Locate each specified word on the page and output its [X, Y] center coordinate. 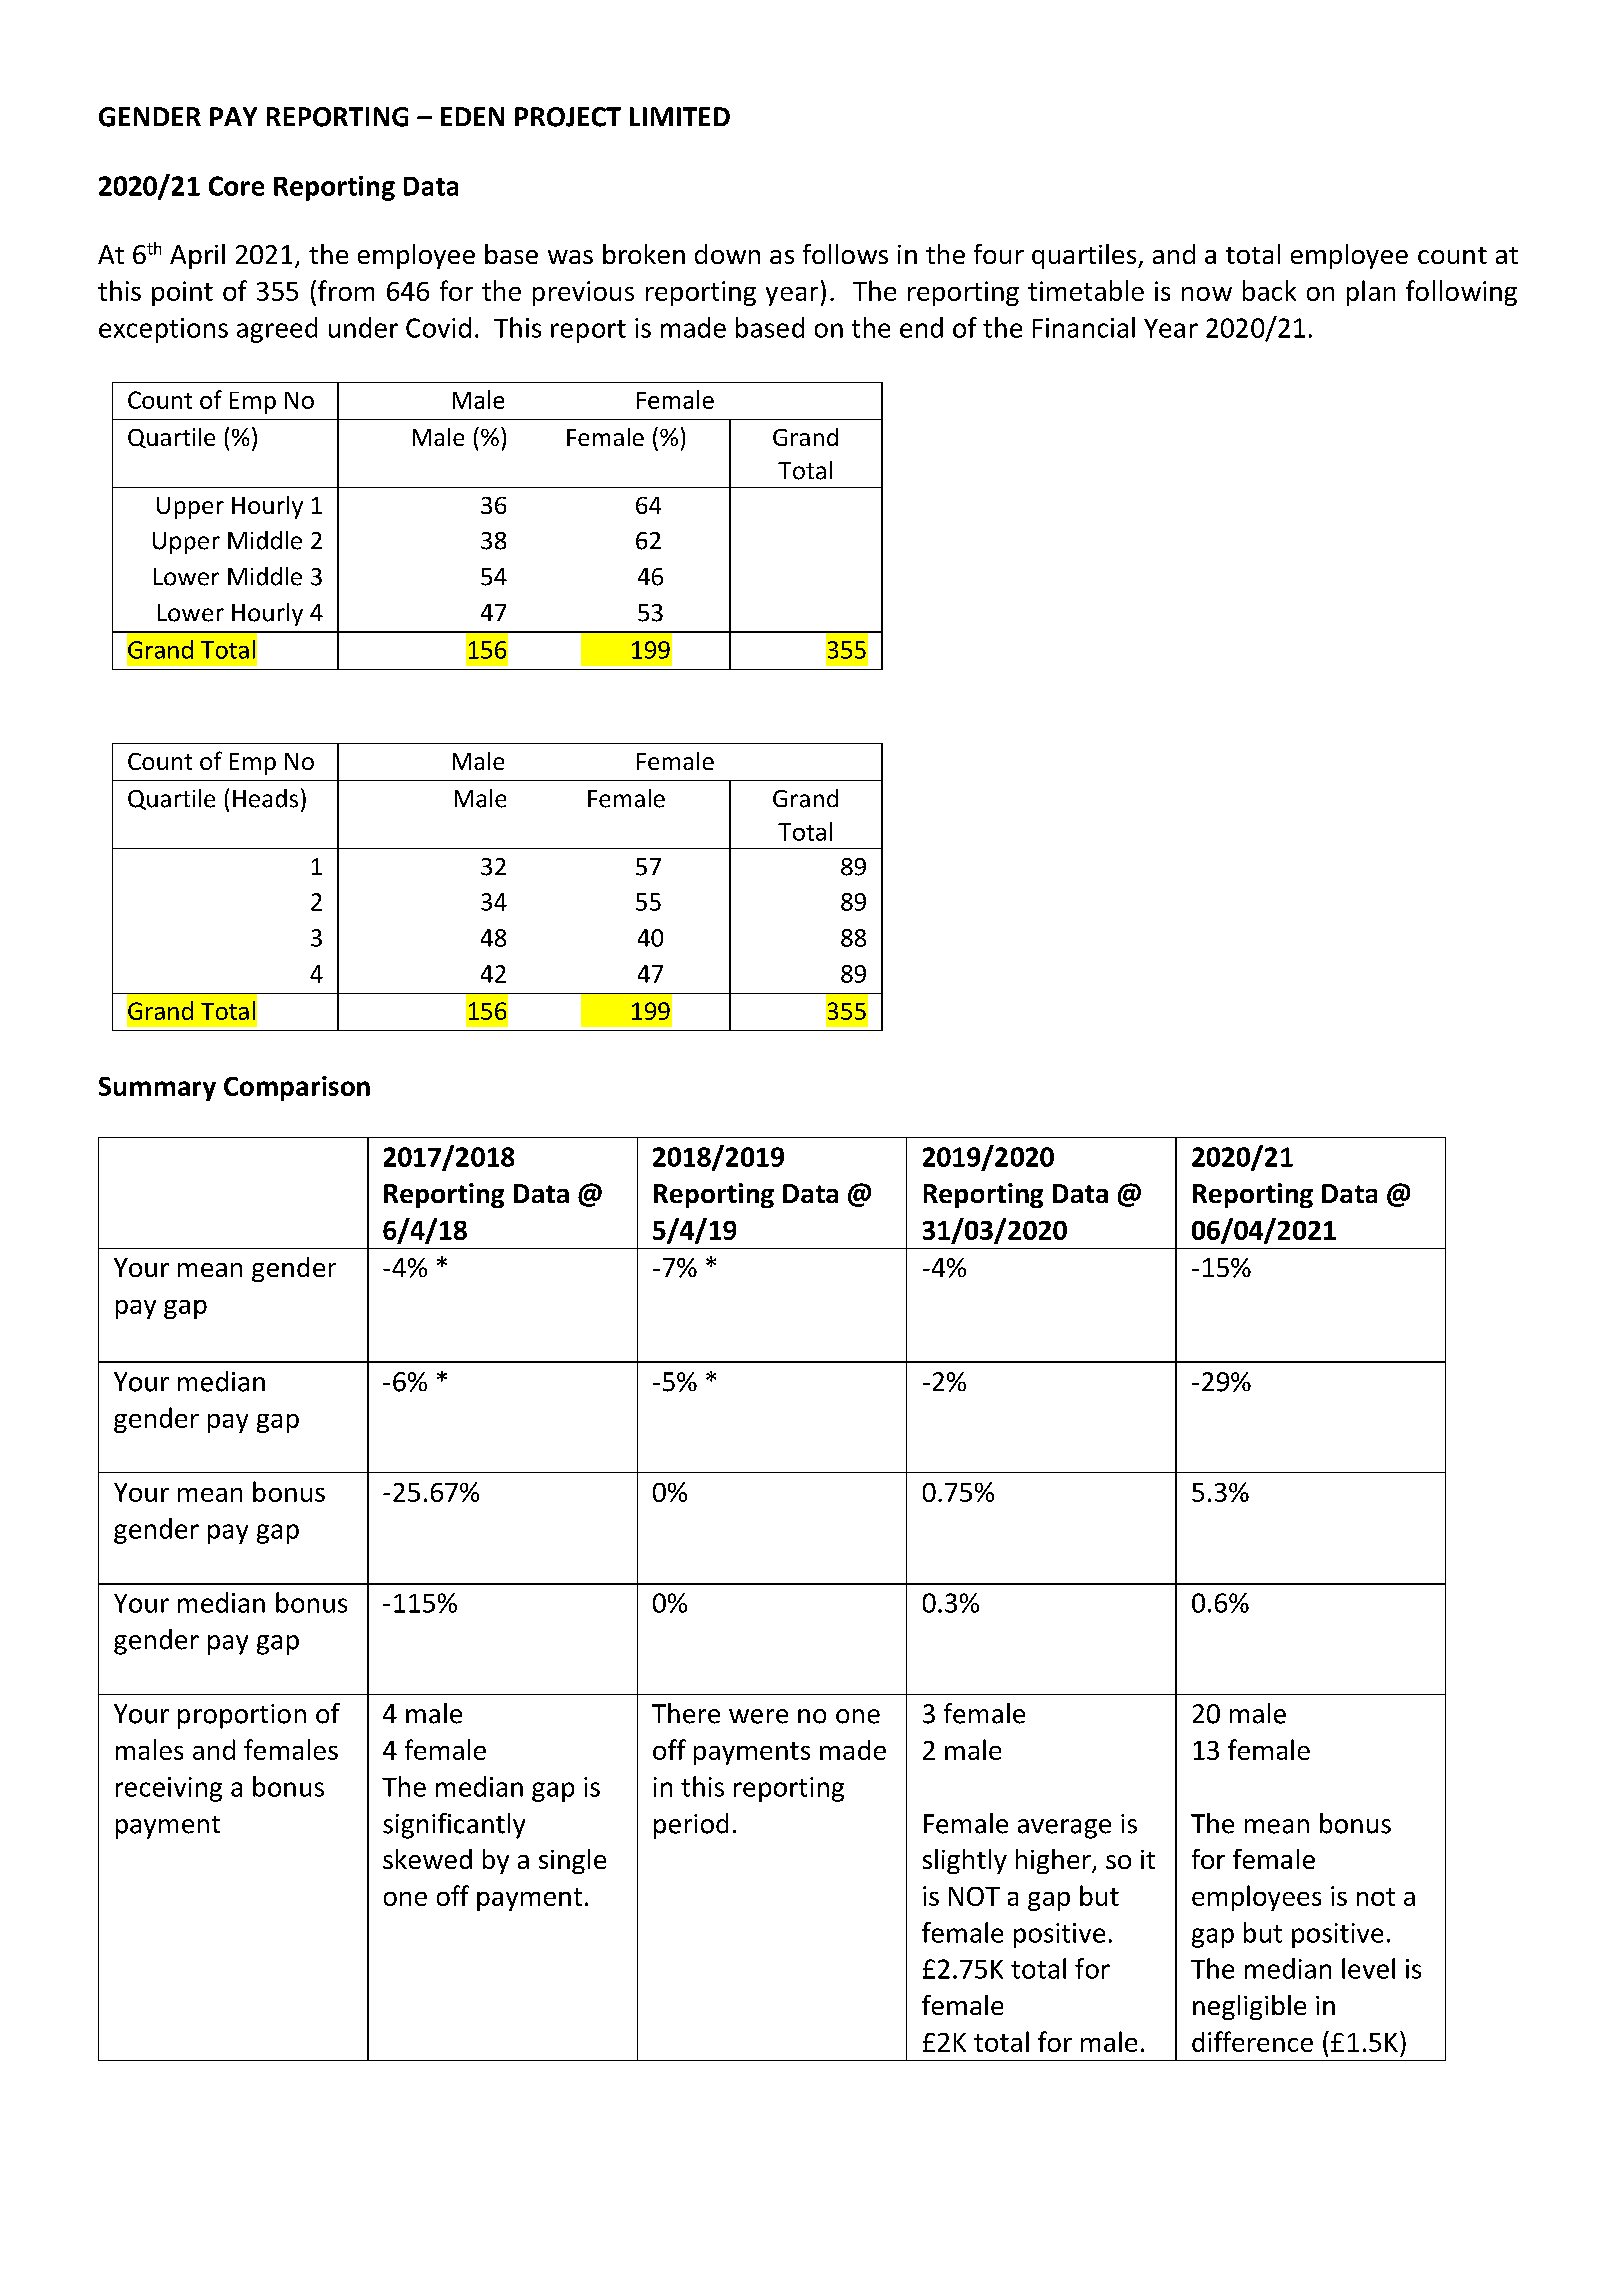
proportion [242, 1716]
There [686, 1713]
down [727, 254]
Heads [265, 798]
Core [236, 186]
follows [845, 254]
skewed [427, 1859]
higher [1054, 1861]
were [758, 1716]
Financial [1084, 327]
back [1269, 290]
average [1064, 1829]
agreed [277, 330]
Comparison [297, 1088]
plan [1371, 293]
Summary [157, 1089]
